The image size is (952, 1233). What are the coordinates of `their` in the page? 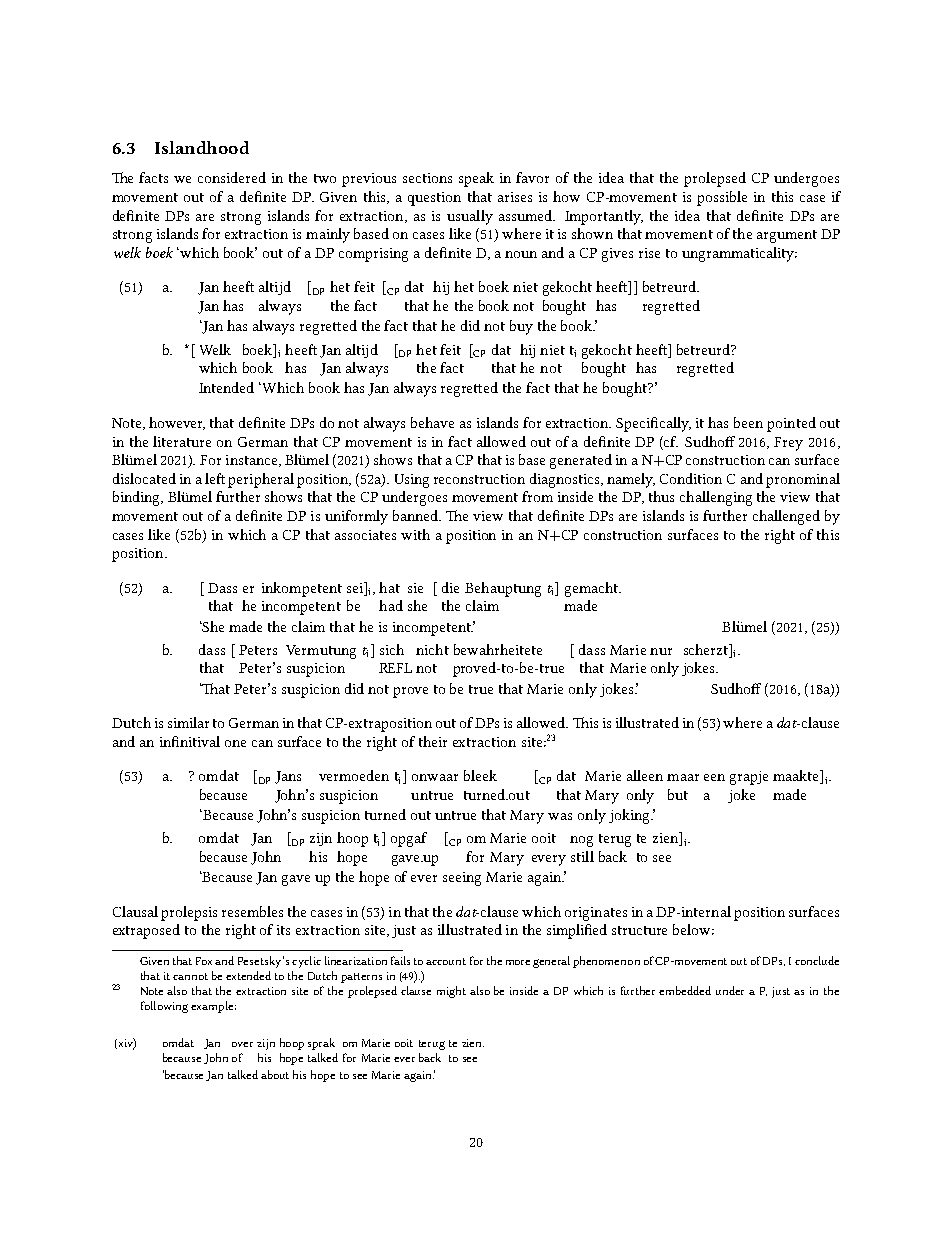 It's located at (433, 741).
